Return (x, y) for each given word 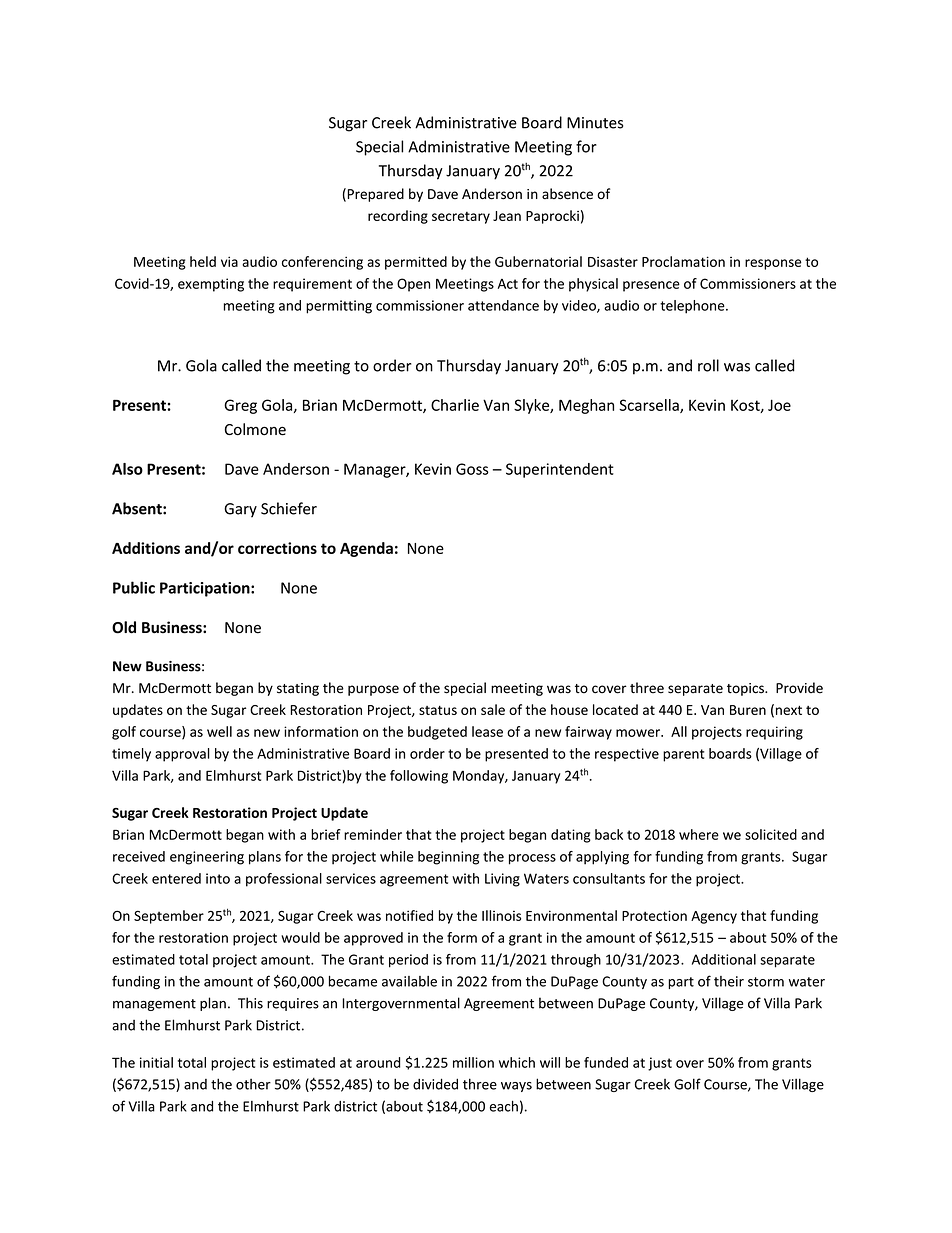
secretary (461, 218)
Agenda (366, 549)
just (660, 1064)
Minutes (595, 123)
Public (134, 587)
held (203, 261)
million (473, 1062)
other (253, 1084)
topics (746, 689)
